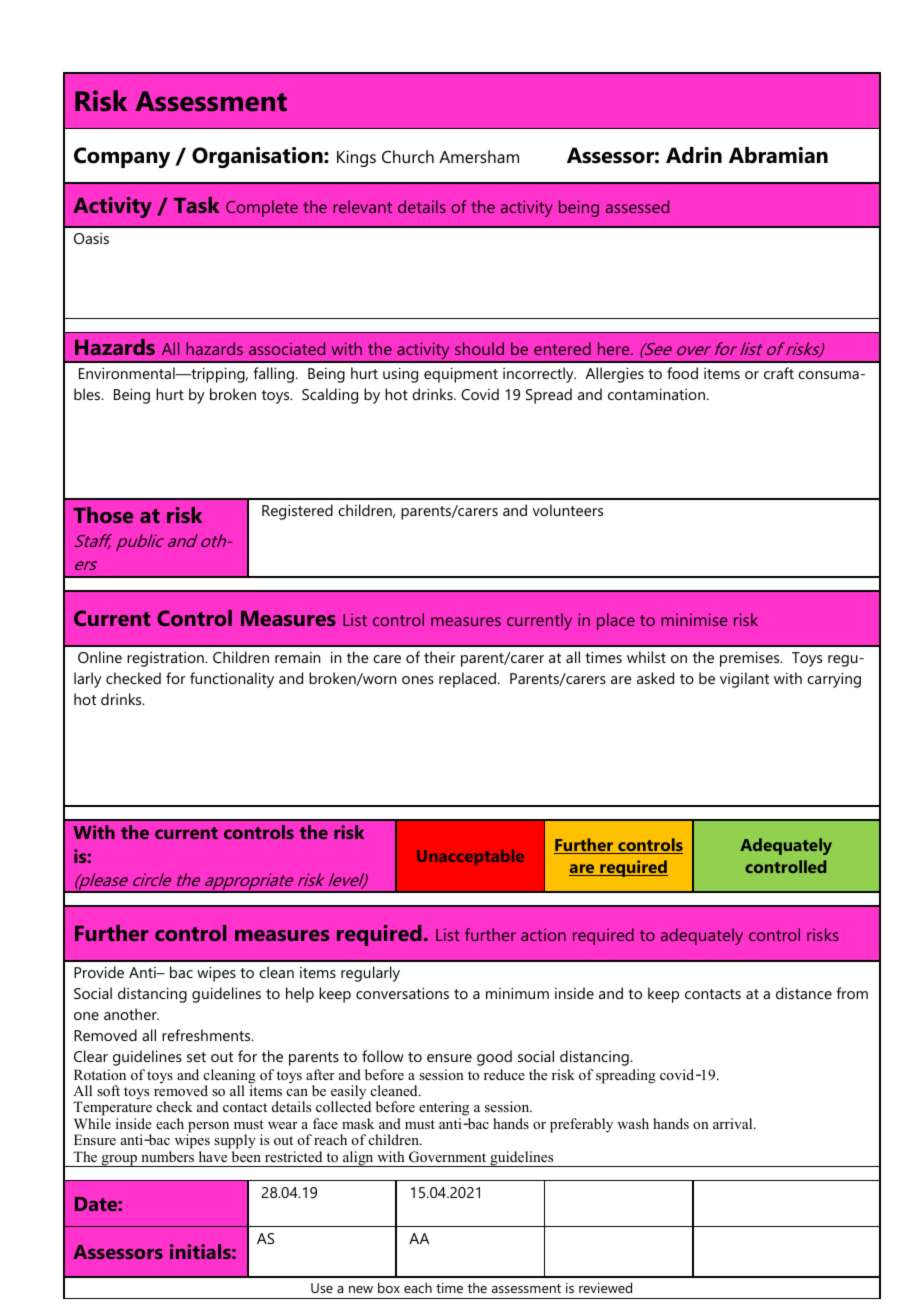  I want to click on box, so click(389, 1287).
